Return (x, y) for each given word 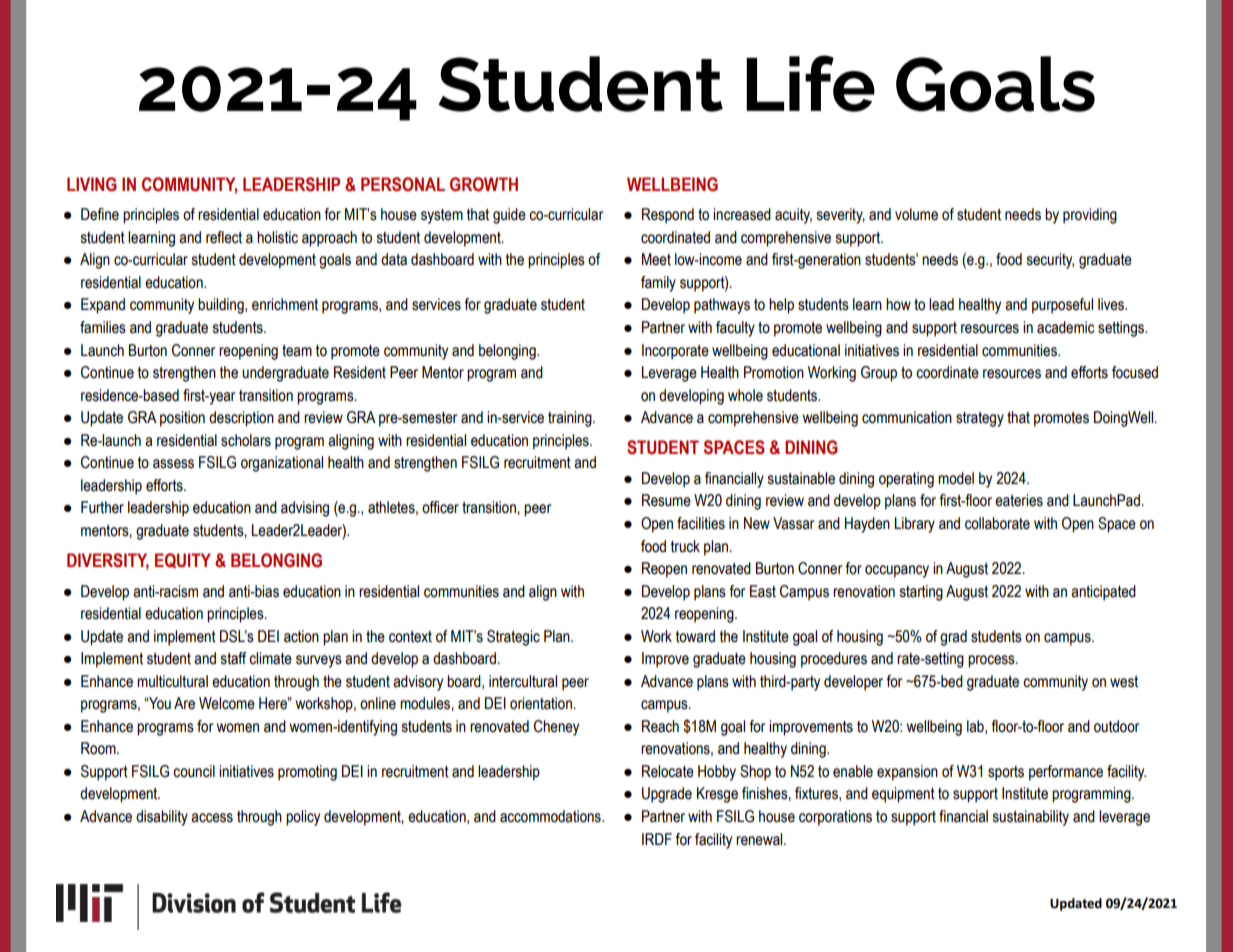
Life (810, 83)
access (212, 818)
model (956, 478)
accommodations (551, 816)
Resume (666, 500)
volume (916, 214)
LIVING (91, 184)
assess (173, 464)
